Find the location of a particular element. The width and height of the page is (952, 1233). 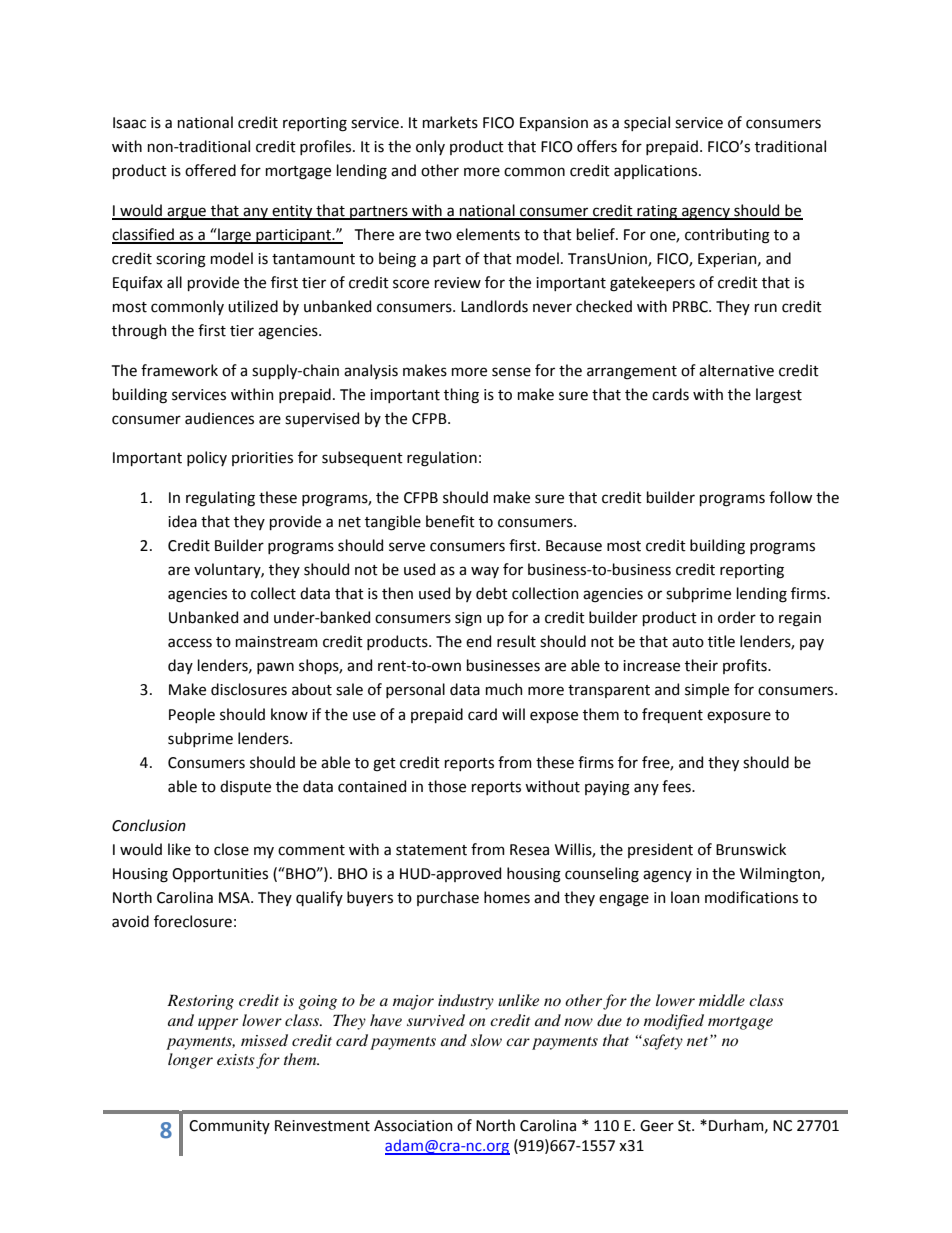

thing is located at coordinates (461, 396).
